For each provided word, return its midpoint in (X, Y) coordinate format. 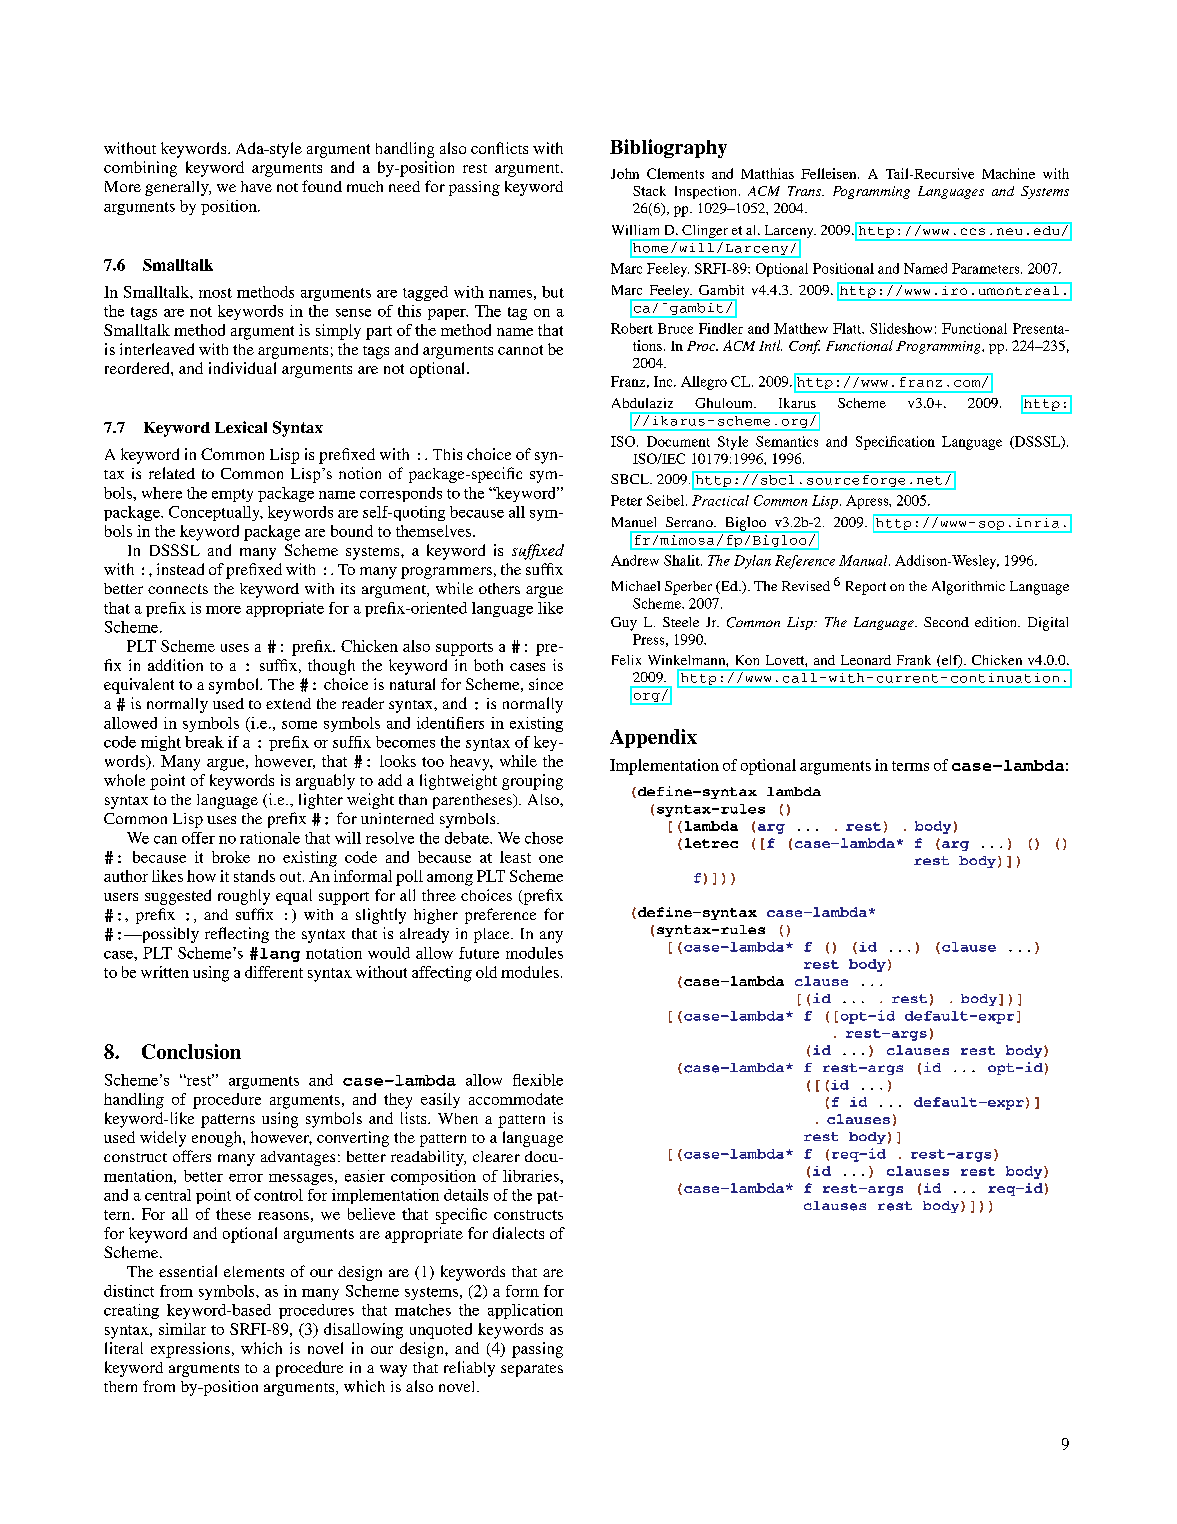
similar (182, 1329)
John (625, 173)
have (256, 186)
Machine (1008, 173)
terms (910, 766)
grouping (532, 782)
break (204, 742)
